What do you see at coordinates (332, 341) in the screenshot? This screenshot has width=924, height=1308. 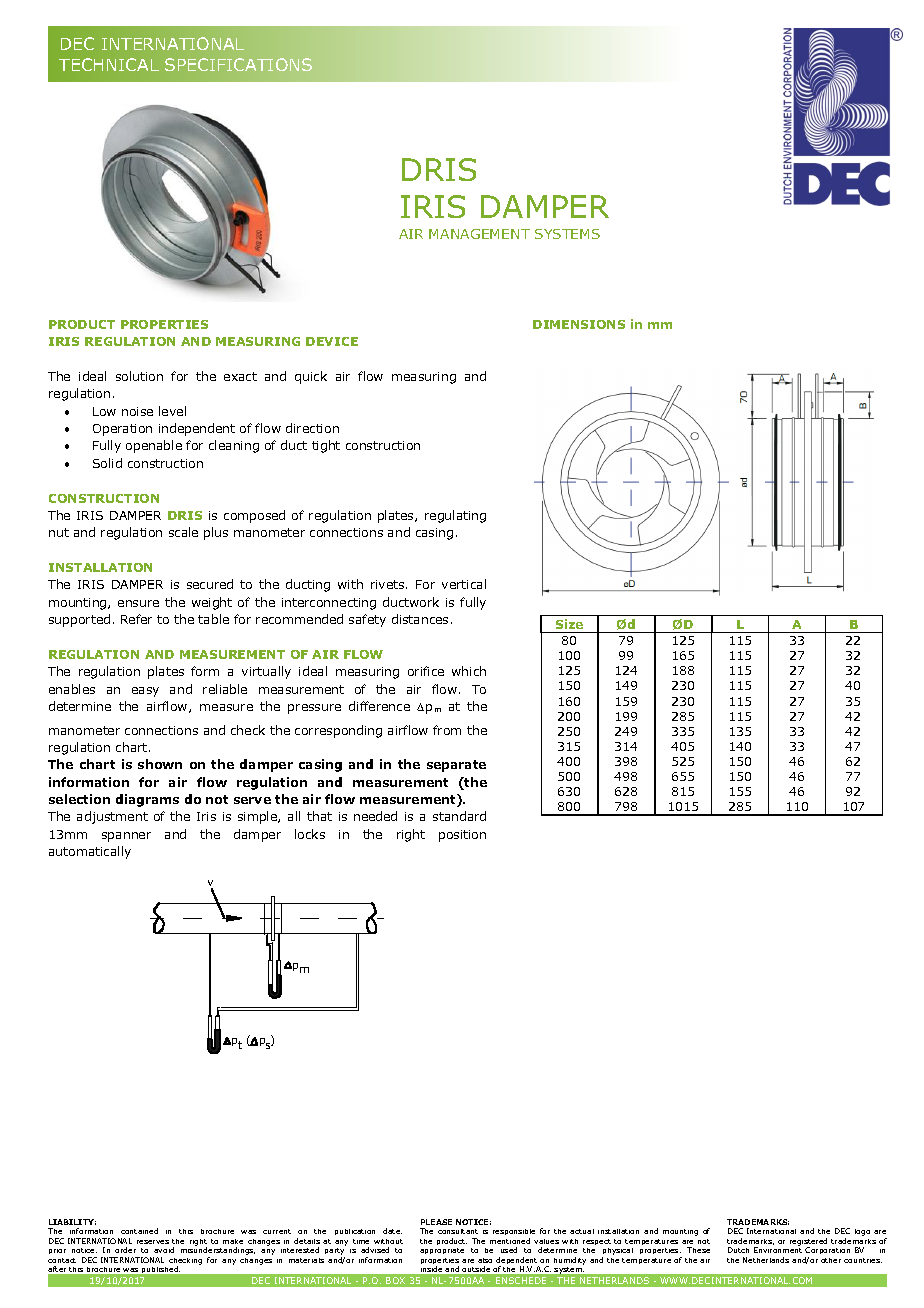 I see `DEVICE` at bounding box center [332, 341].
